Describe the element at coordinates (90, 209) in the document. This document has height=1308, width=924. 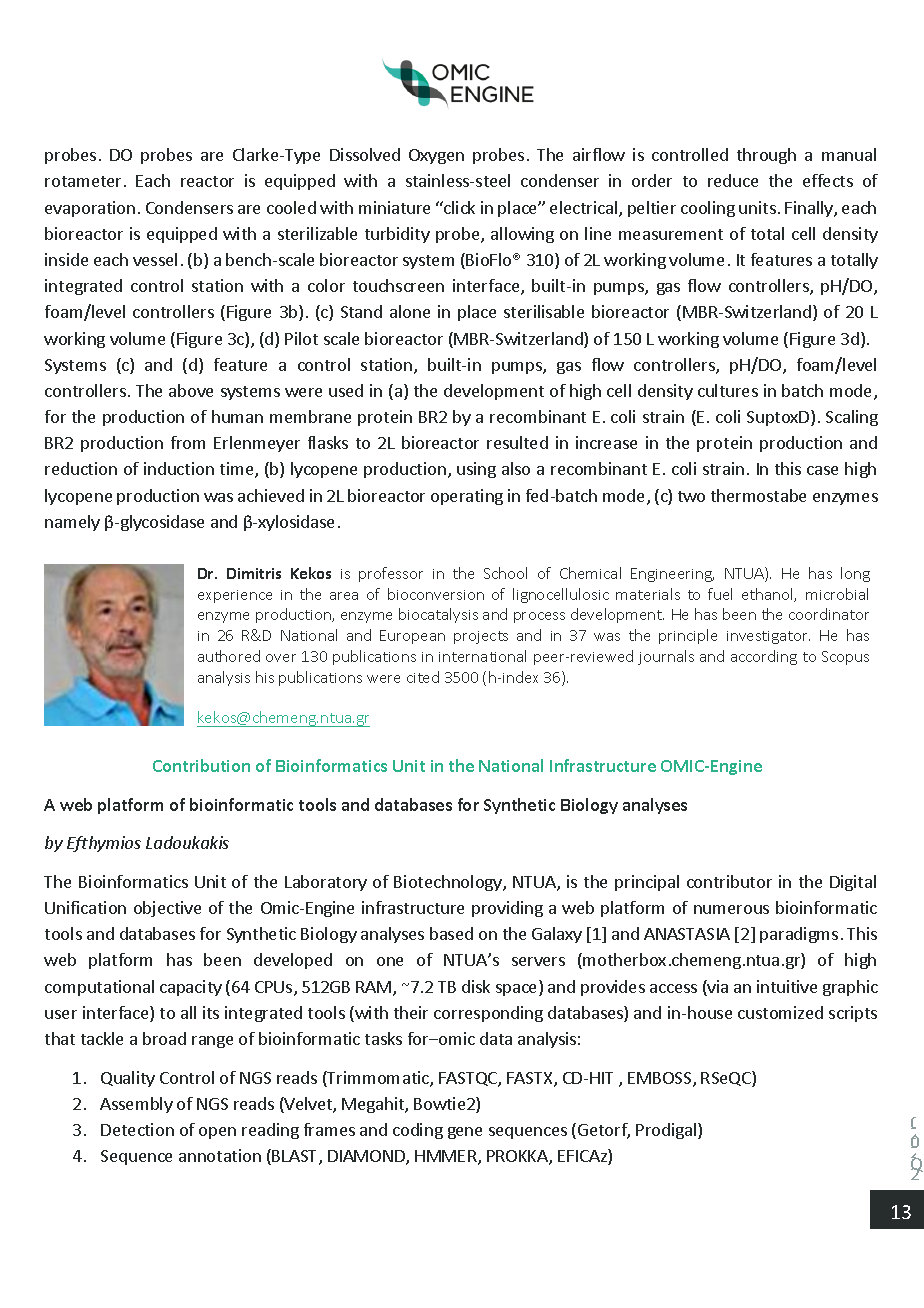
I see `evaporation` at that location.
